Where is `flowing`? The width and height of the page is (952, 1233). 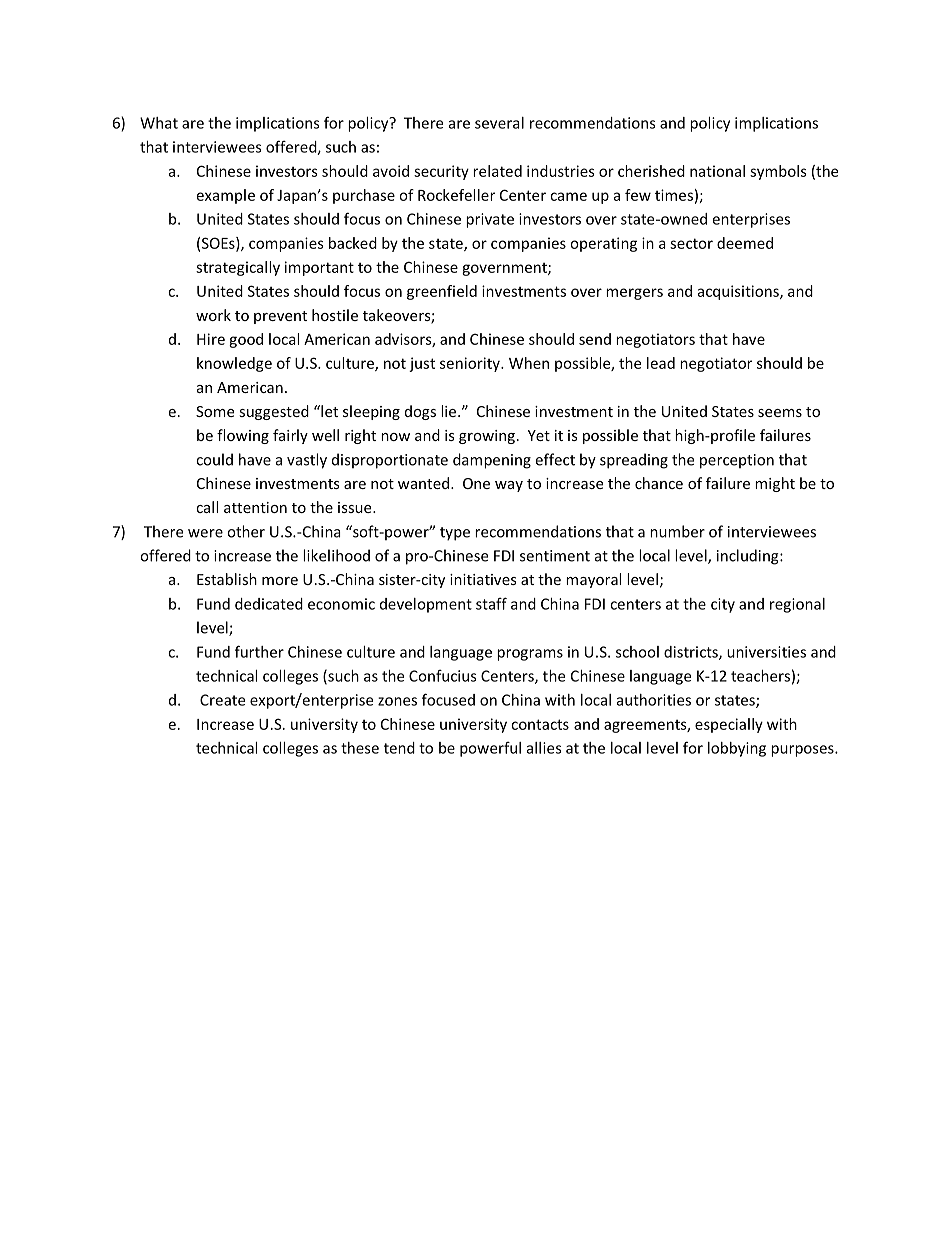
flowing is located at coordinates (243, 436).
